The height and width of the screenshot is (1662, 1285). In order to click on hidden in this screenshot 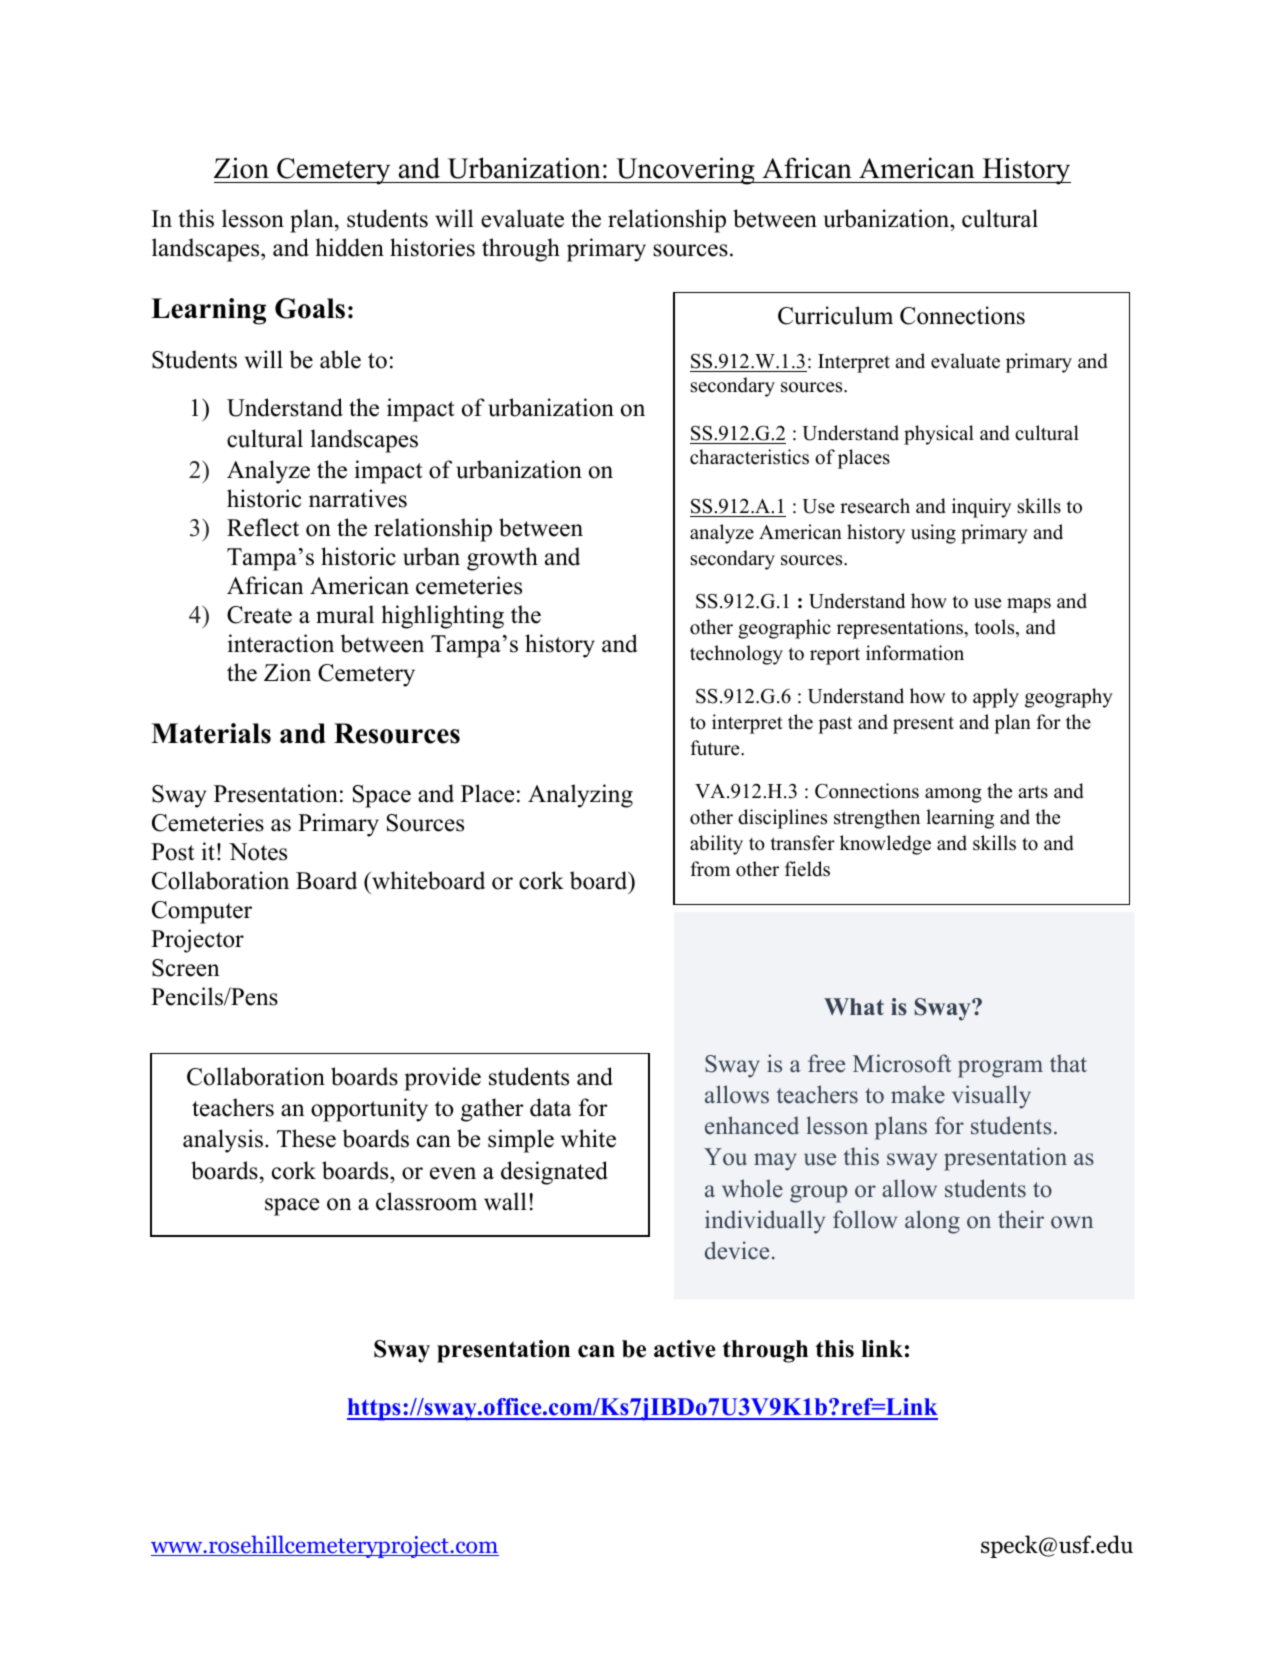, I will do `click(349, 247)`.
